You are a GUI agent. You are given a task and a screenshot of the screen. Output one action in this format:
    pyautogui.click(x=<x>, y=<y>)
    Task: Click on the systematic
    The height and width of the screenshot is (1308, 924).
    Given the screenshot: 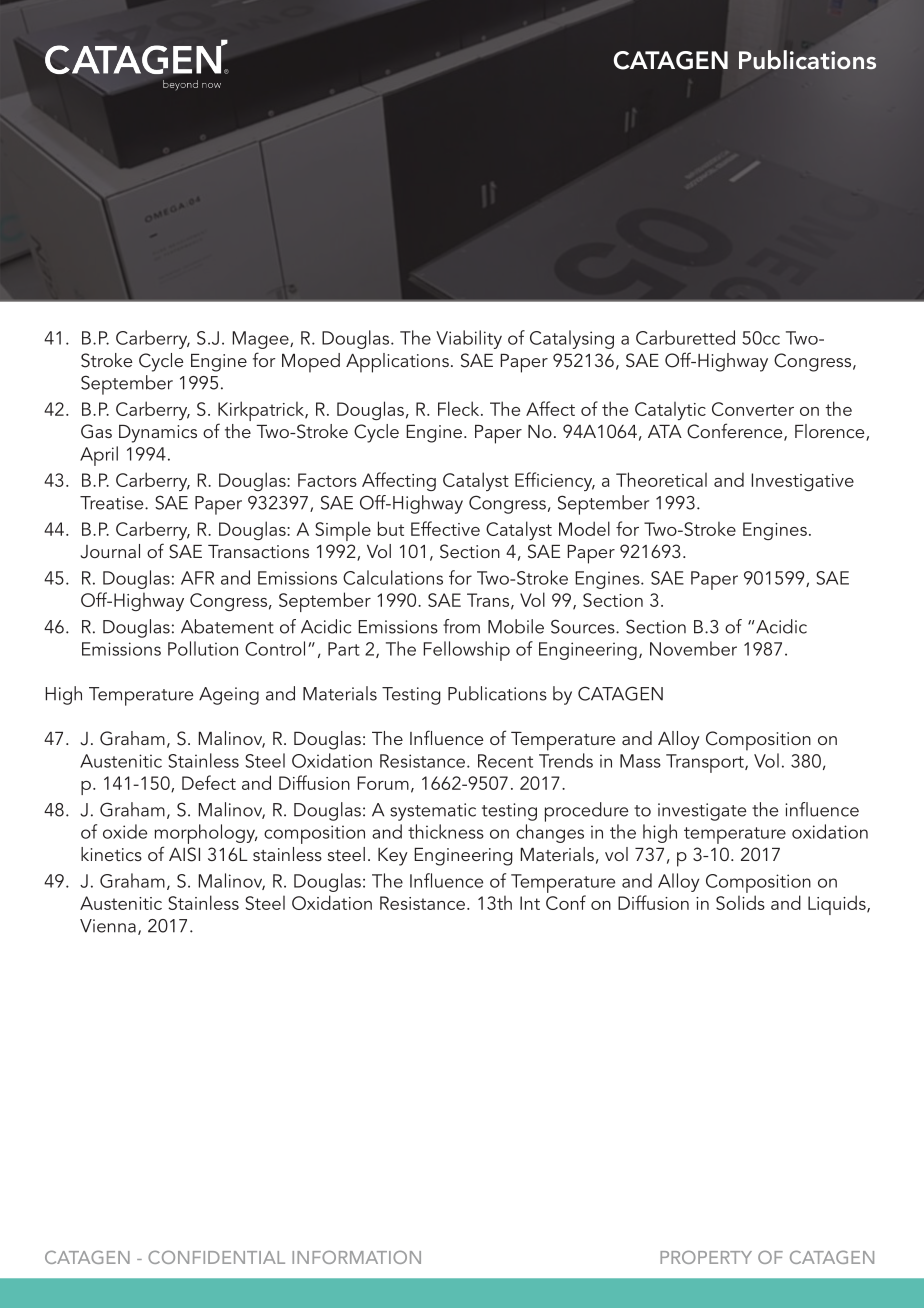 What is the action you would take?
    pyautogui.click(x=433, y=812)
